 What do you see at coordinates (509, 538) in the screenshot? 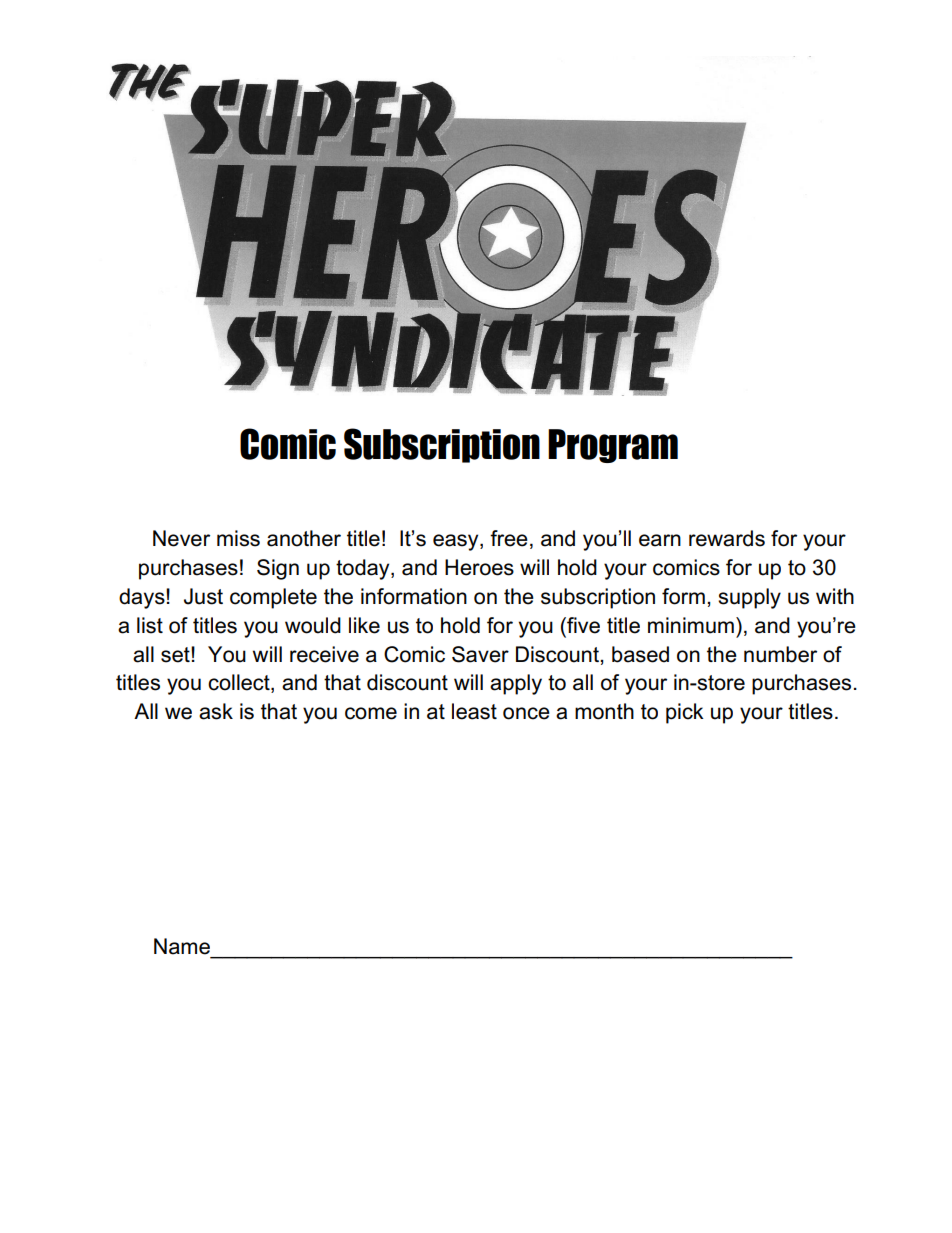
I see `free` at bounding box center [509, 538].
